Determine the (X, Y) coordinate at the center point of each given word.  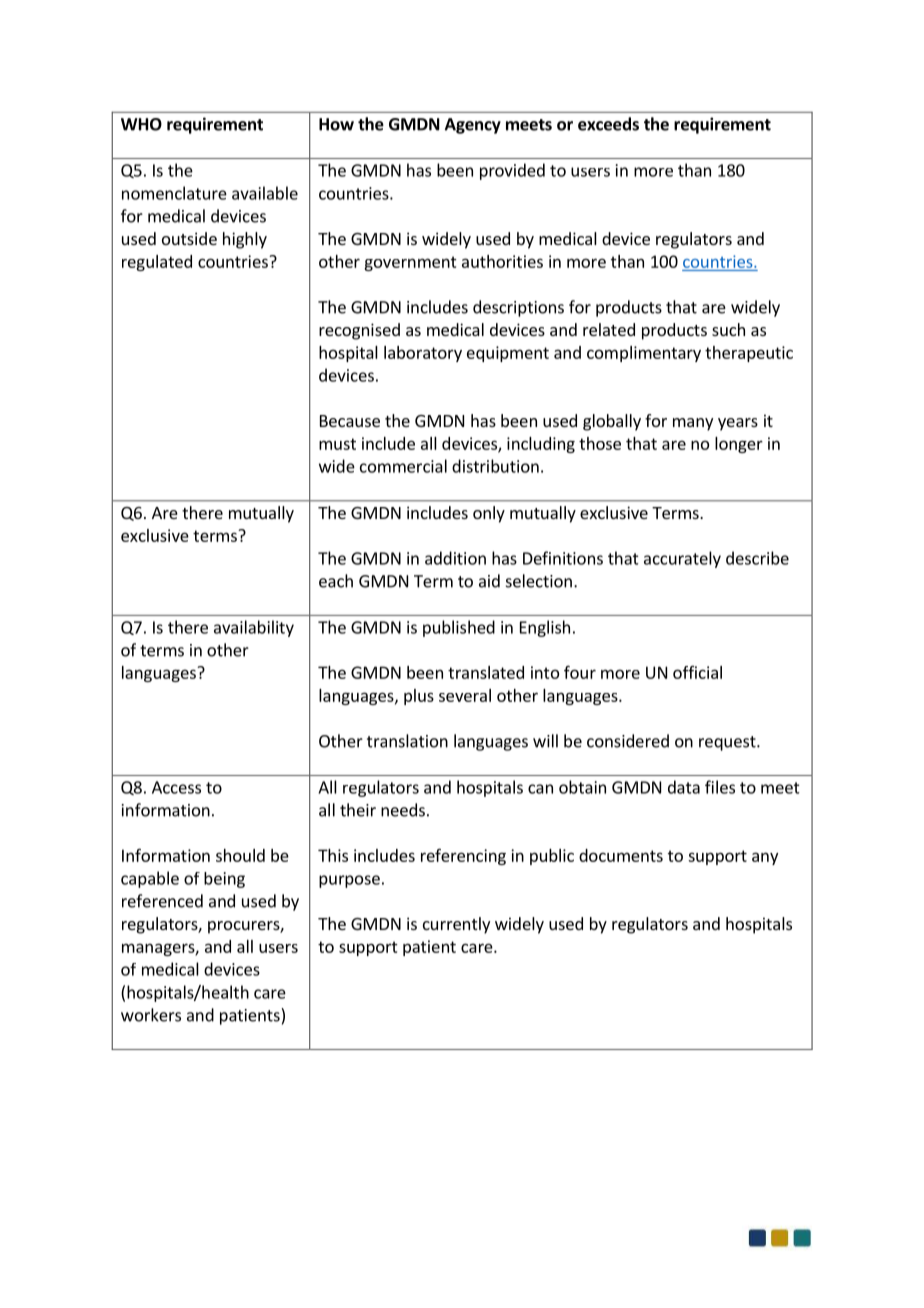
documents (621, 855)
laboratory (423, 354)
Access (176, 787)
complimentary (644, 354)
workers (151, 1015)
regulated (157, 263)
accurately (682, 559)
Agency (473, 126)
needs (403, 810)
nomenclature (174, 193)
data (684, 787)
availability (254, 628)
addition (455, 558)
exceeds (608, 124)
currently (456, 925)
